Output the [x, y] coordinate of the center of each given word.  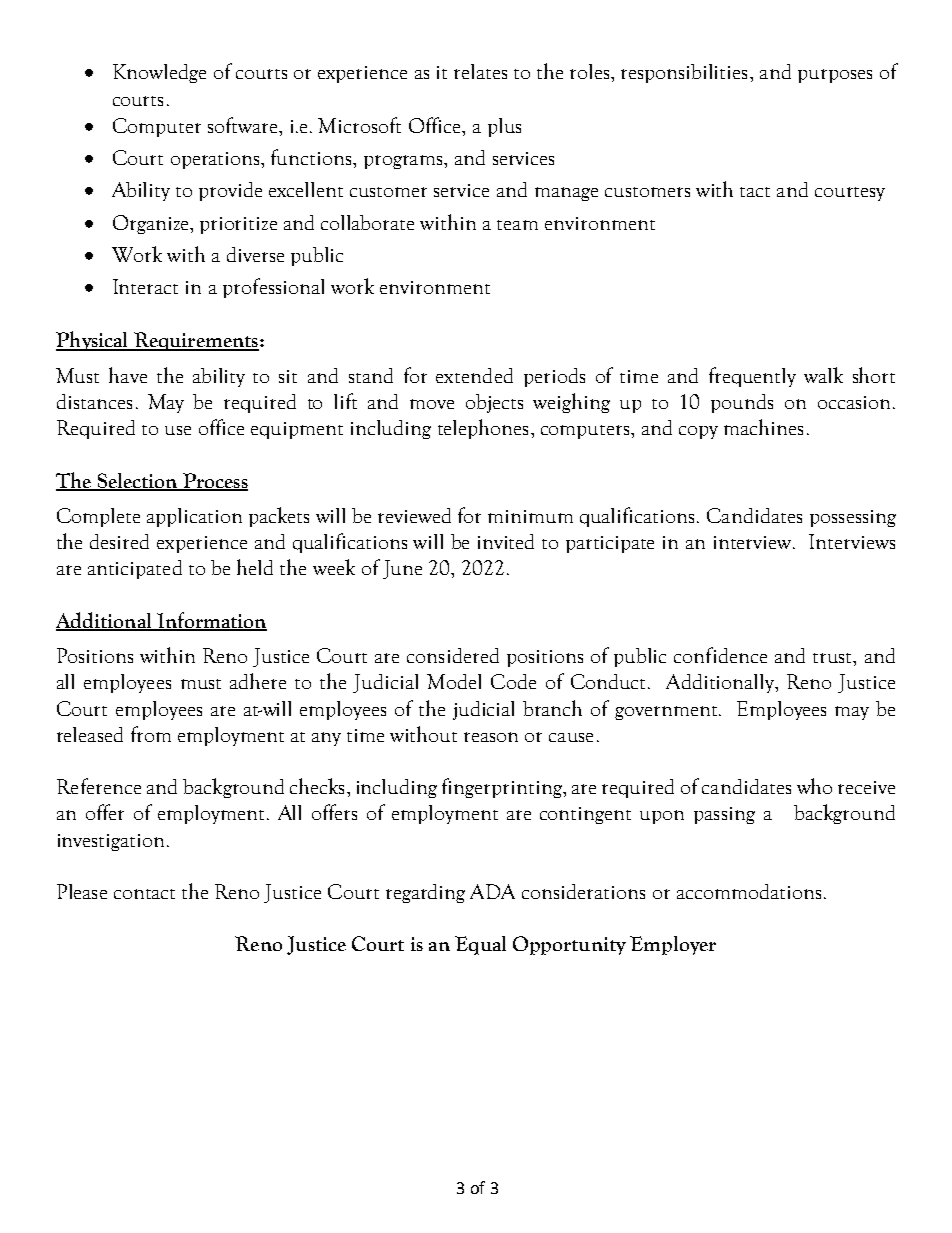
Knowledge [159, 73]
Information [211, 621]
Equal [480, 945]
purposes [835, 76]
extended [474, 375]
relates [480, 71]
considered [453, 655]
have [128, 375]
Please [82, 891]
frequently [752, 377]
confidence [720, 655]
